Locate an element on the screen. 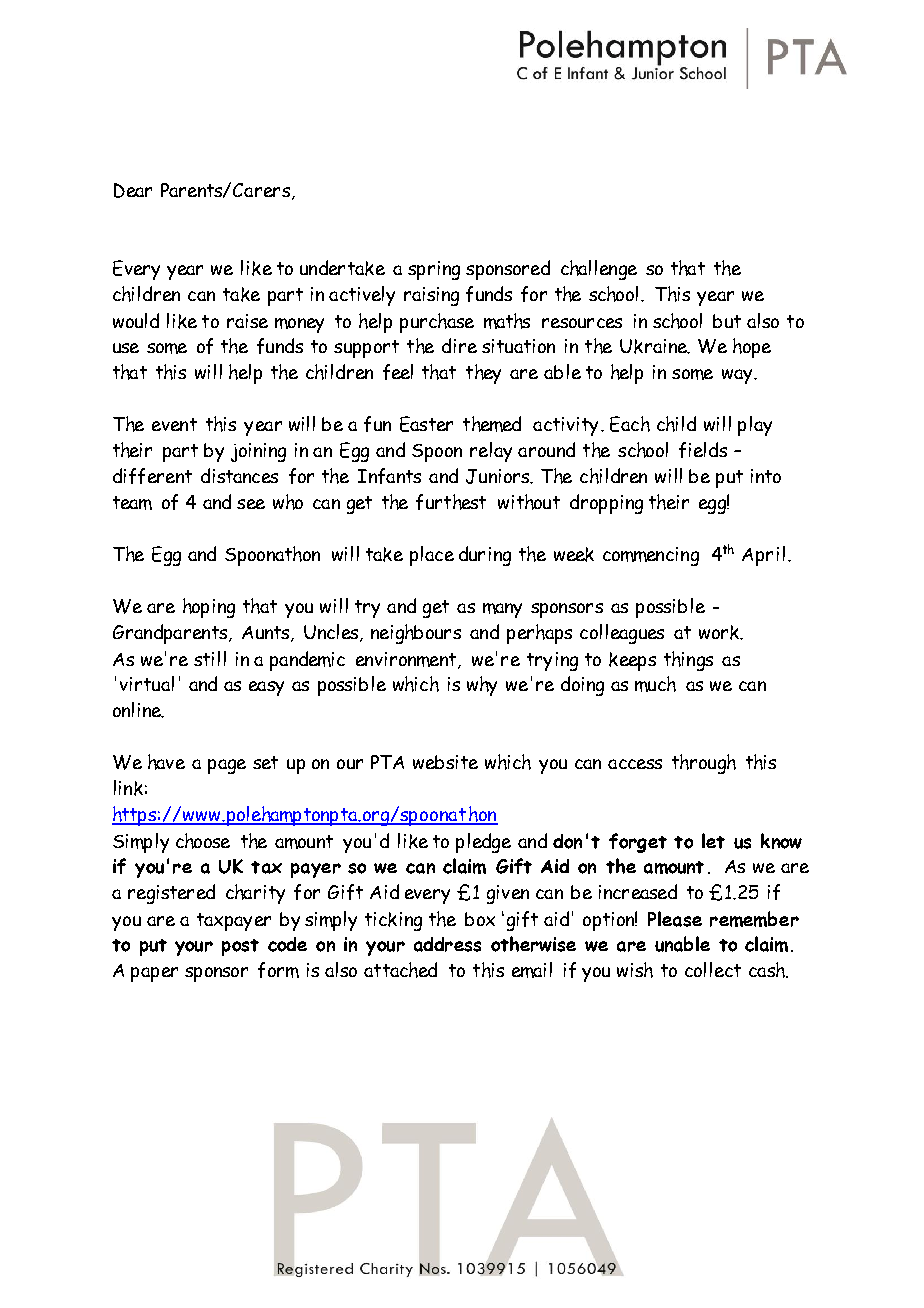  relay is located at coordinates (491, 452).
